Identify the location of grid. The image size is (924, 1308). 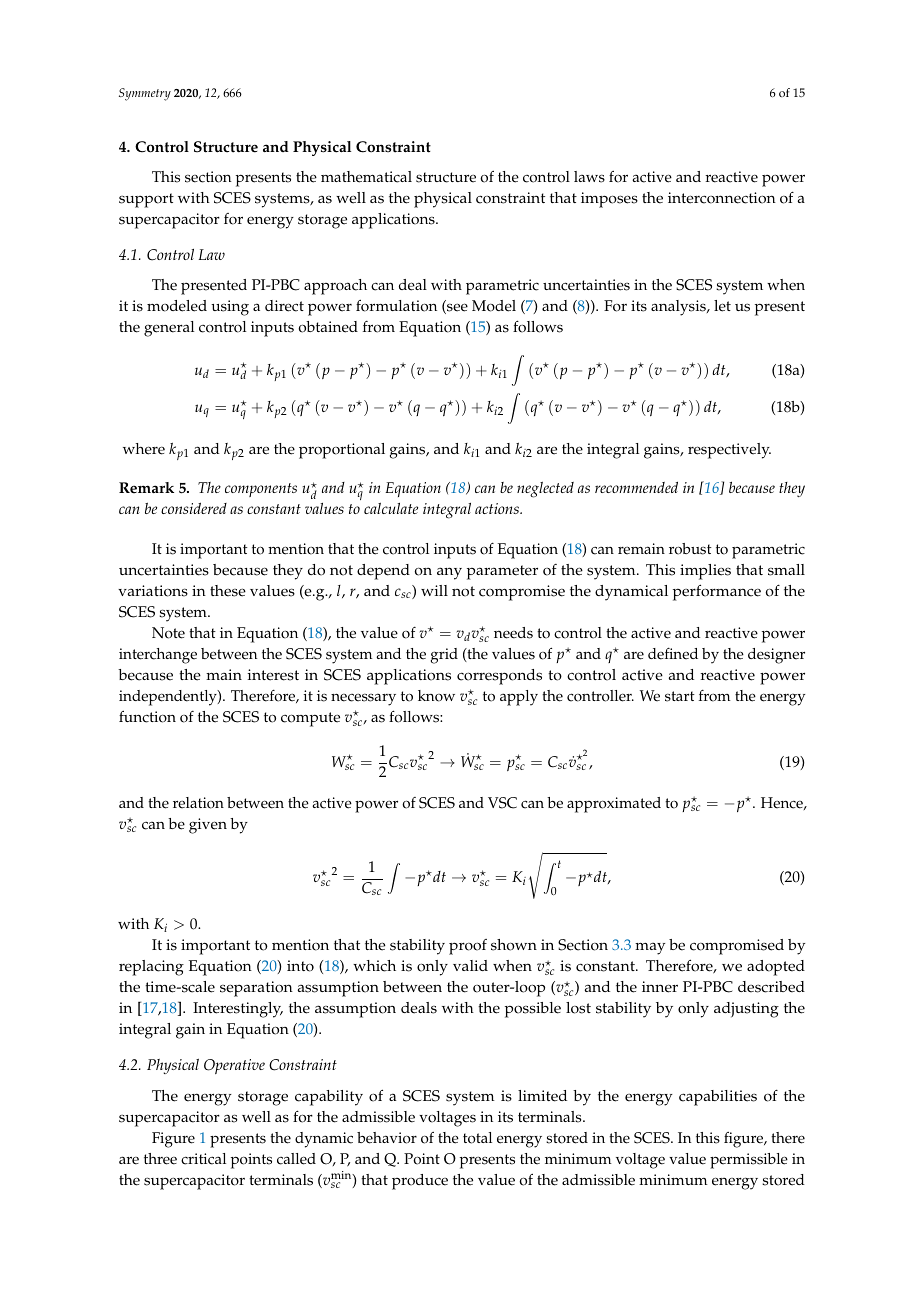
(444, 656).
